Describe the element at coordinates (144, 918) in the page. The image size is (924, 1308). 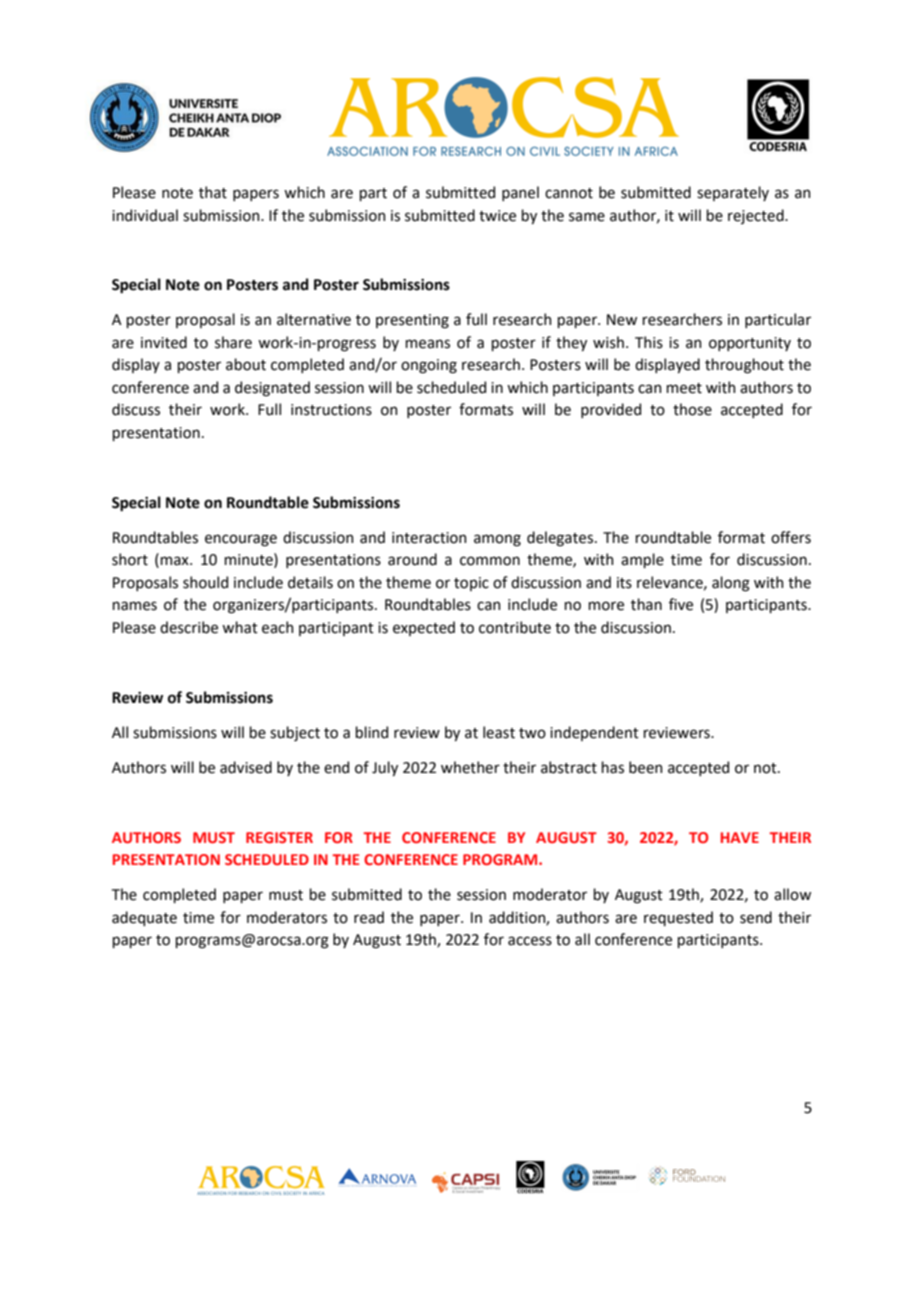
I see `adequate` at that location.
